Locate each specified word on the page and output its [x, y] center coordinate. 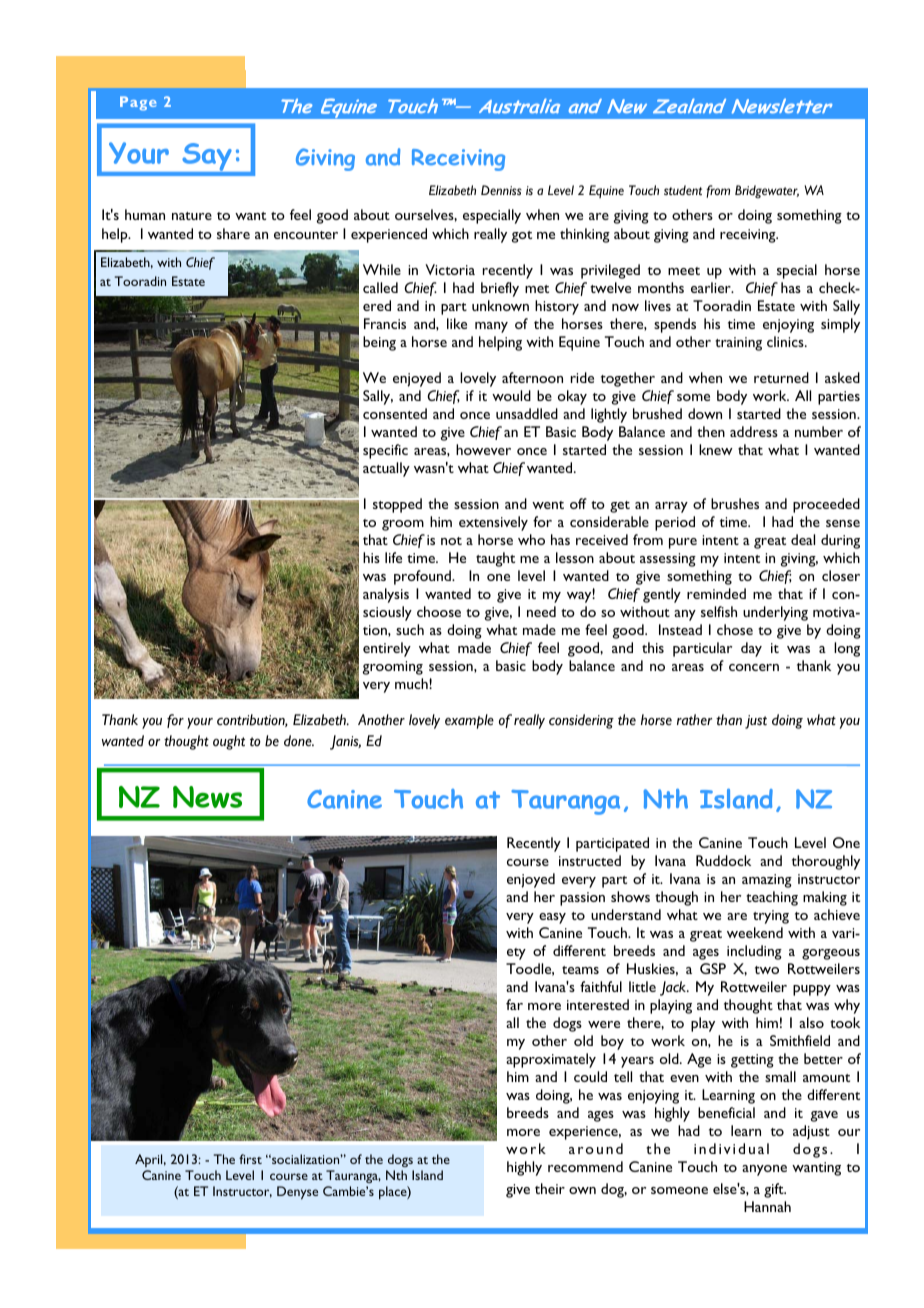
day [751, 649]
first [250, 1159]
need [541, 611]
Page [138, 103]
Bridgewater [767, 191]
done [299, 741]
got [522, 237]
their [550, 1188]
